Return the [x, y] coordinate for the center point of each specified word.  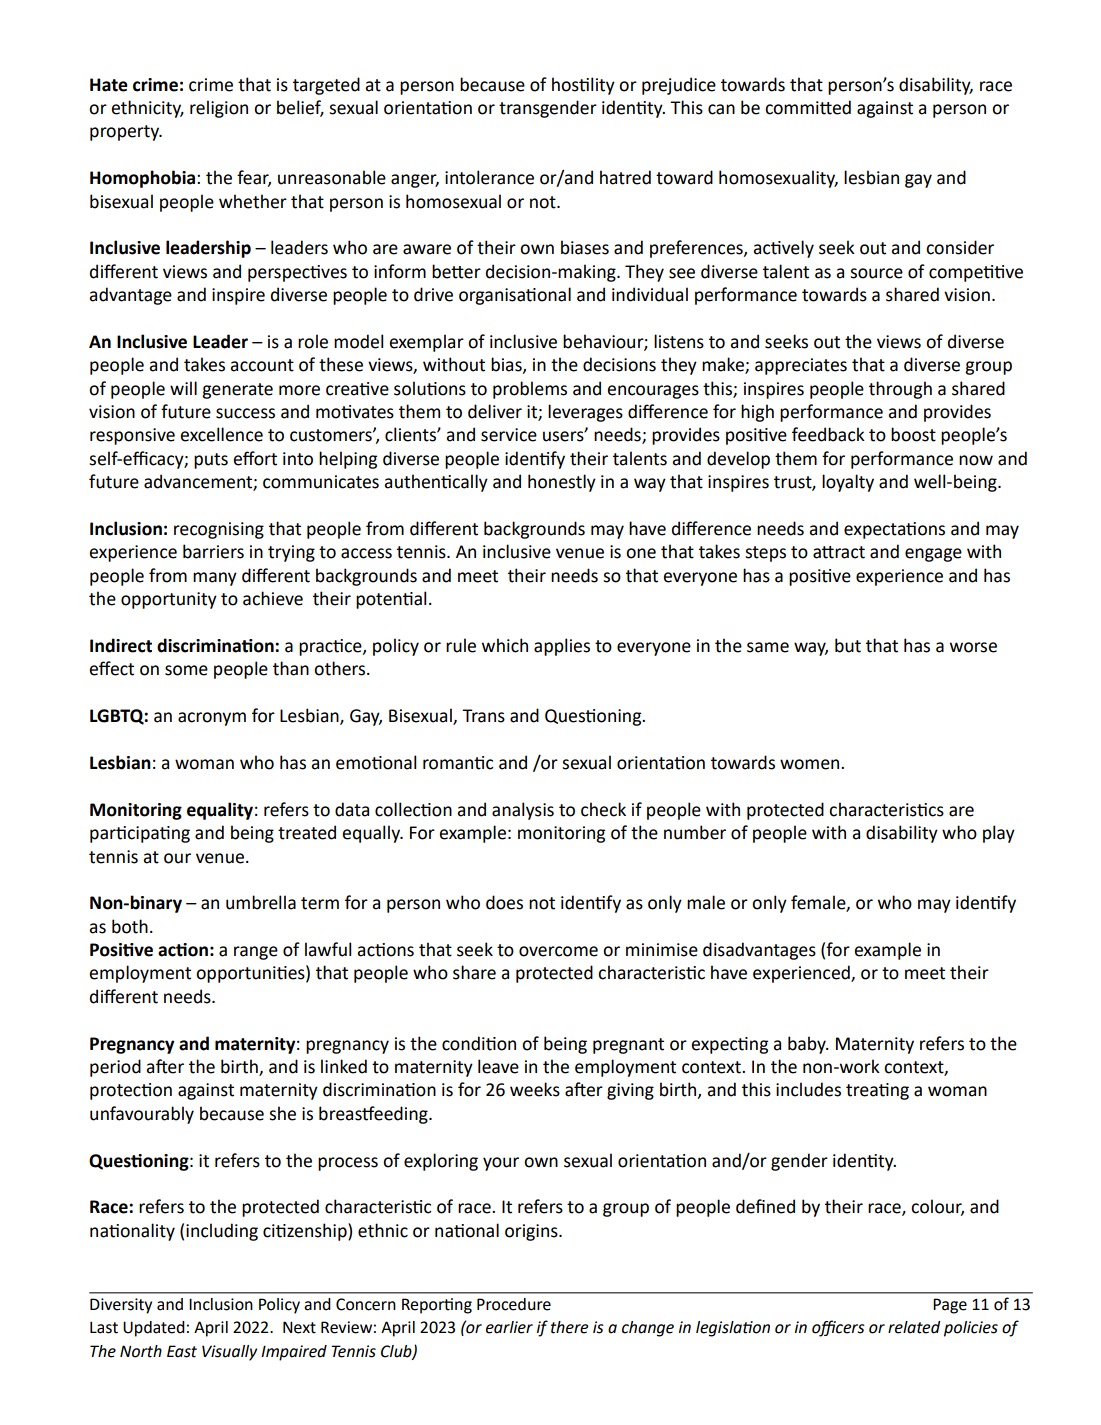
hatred [625, 177]
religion [219, 109]
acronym [212, 719]
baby [808, 1045]
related [914, 1327]
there [570, 1327]
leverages [585, 413]
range [256, 953]
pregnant [628, 1046]
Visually [229, 1353]
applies [562, 647]
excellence [221, 434]
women [811, 764]
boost [913, 434]
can [721, 109]
